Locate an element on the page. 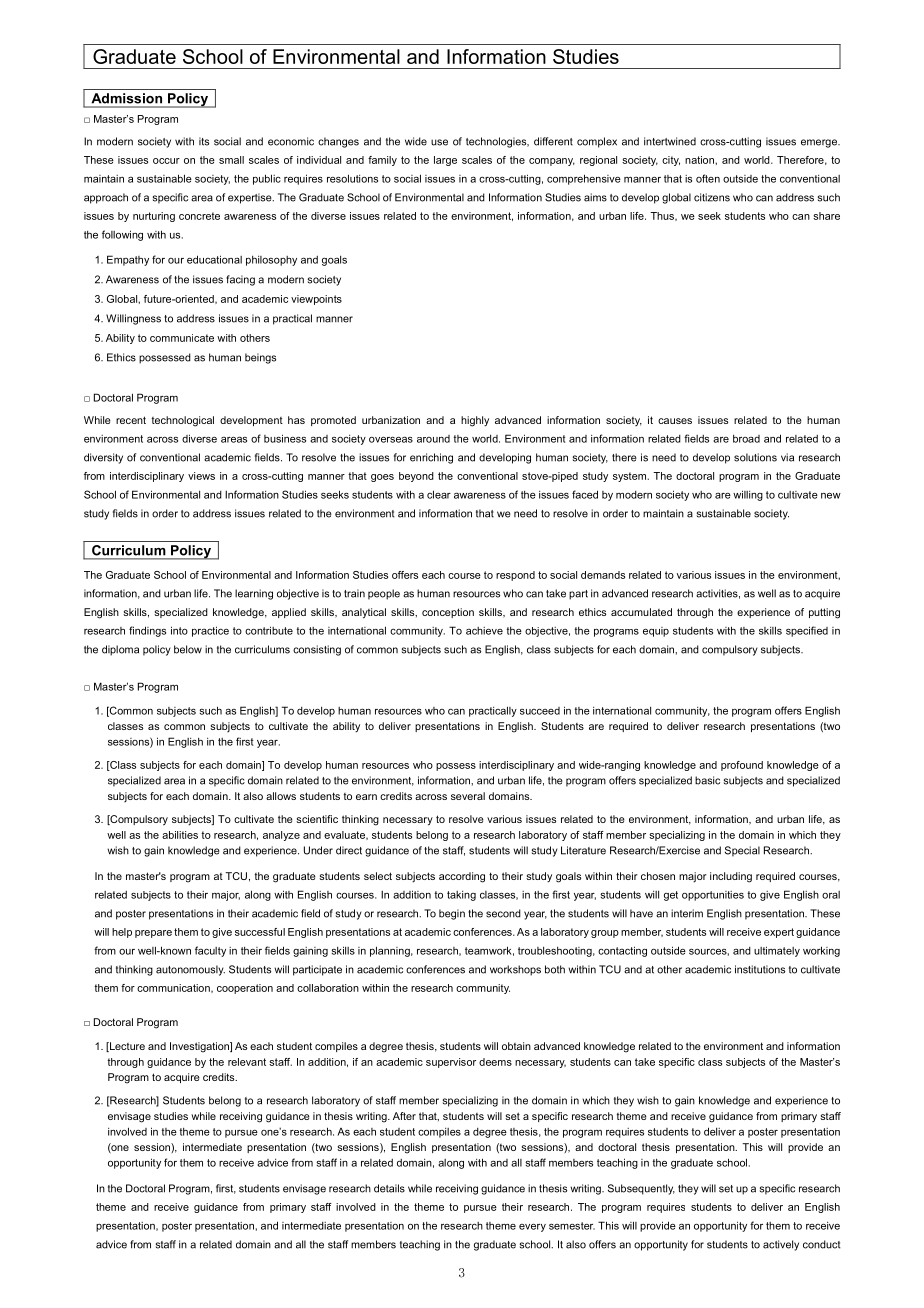 This image has height=1308, width=924. abilities is located at coordinates (180, 835).
